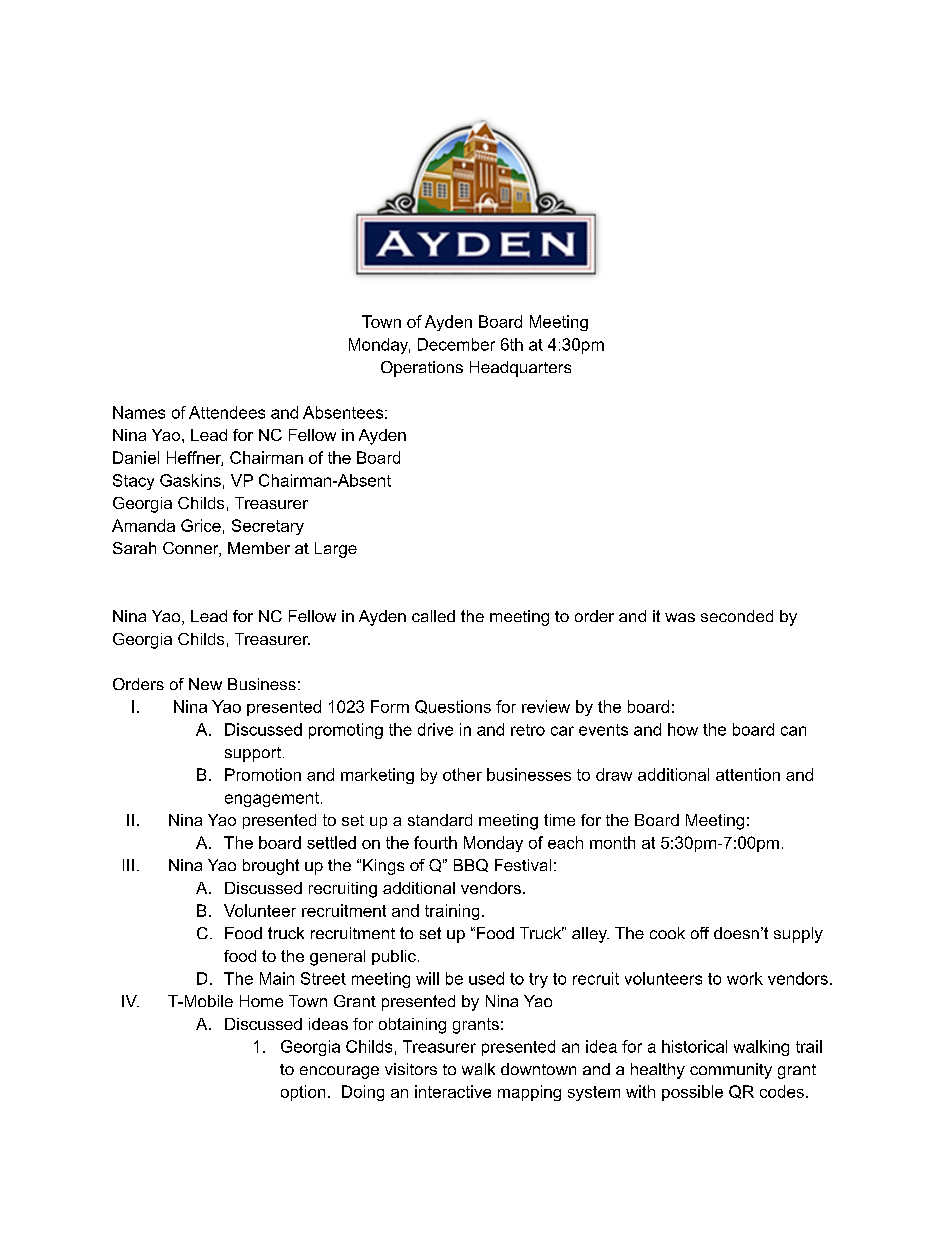  I want to click on Headquarters, so click(520, 369).
